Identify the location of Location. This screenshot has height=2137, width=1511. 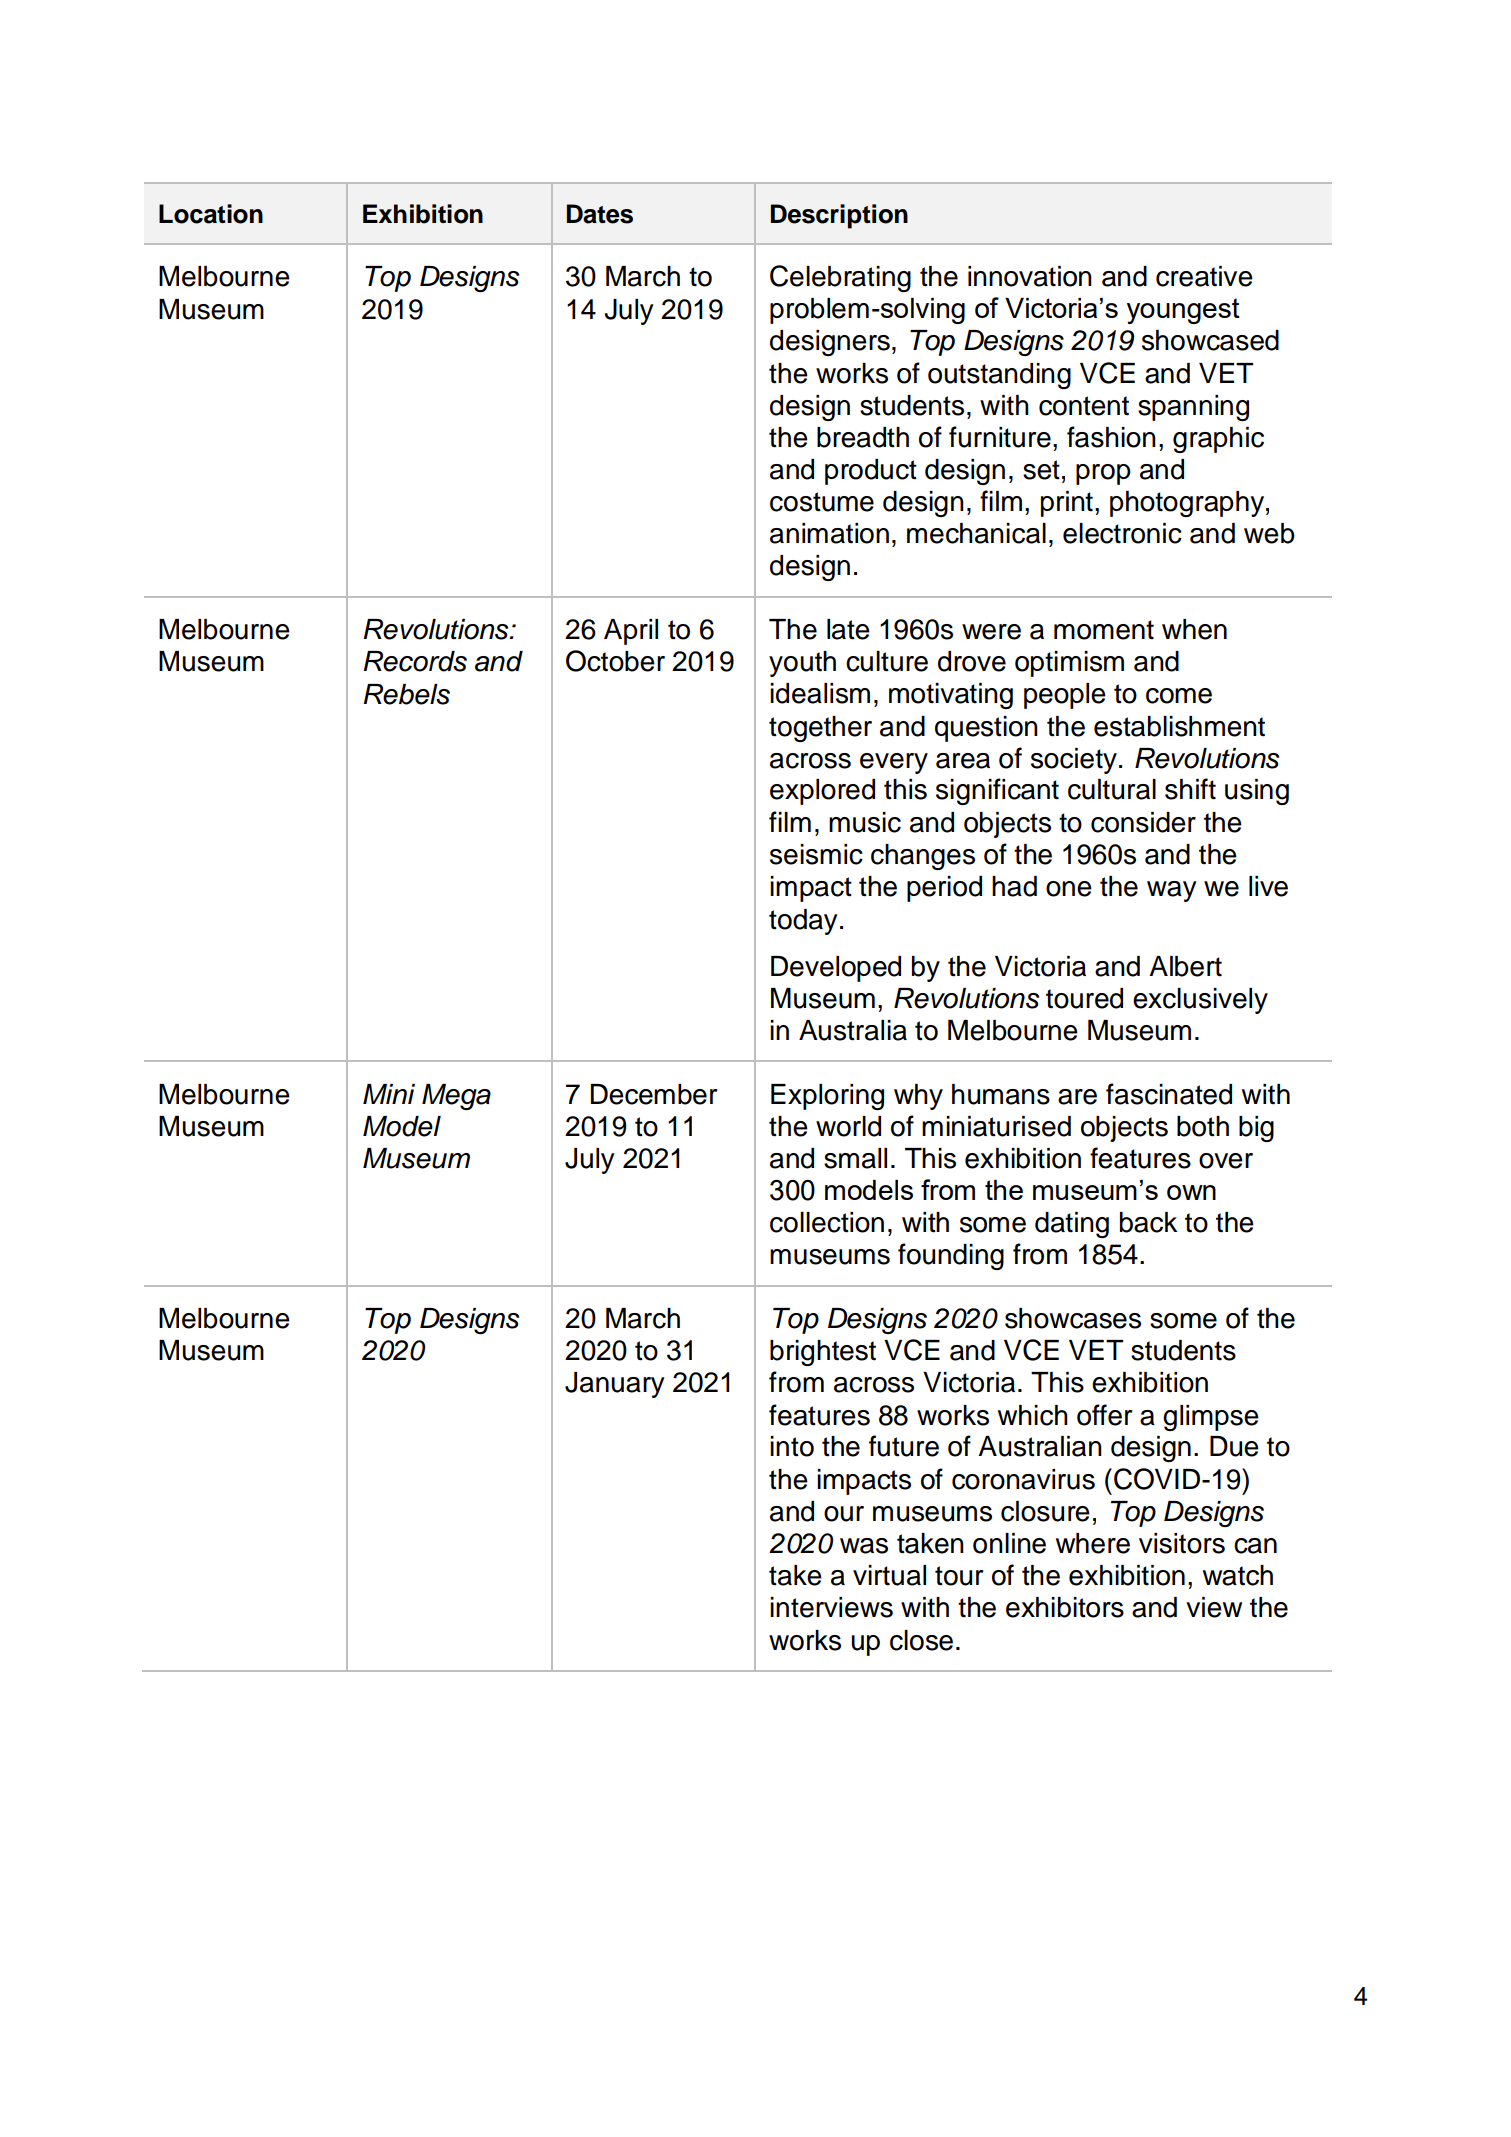
(211, 214).
